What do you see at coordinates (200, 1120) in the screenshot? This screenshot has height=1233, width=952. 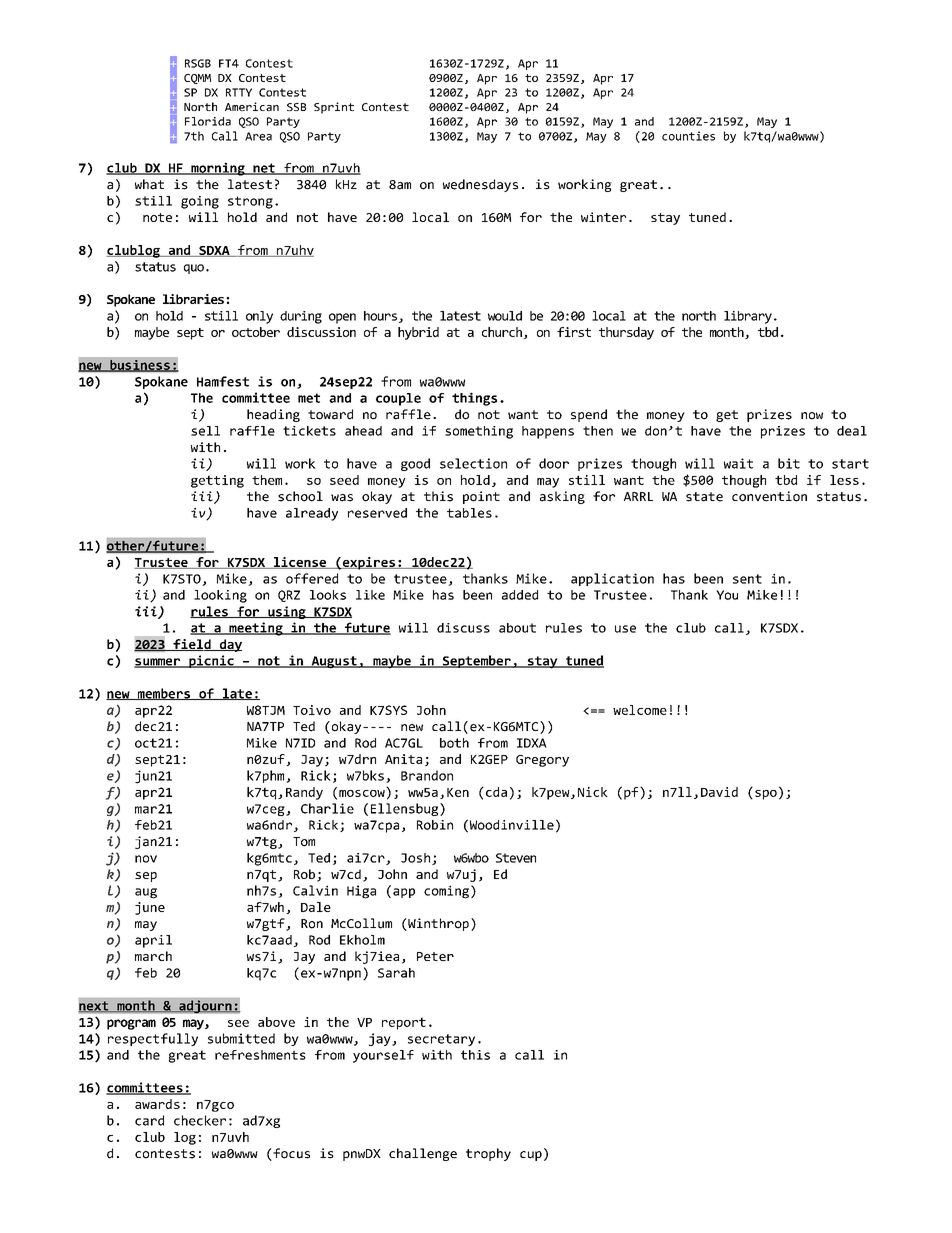 I see `checker` at bounding box center [200, 1120].
